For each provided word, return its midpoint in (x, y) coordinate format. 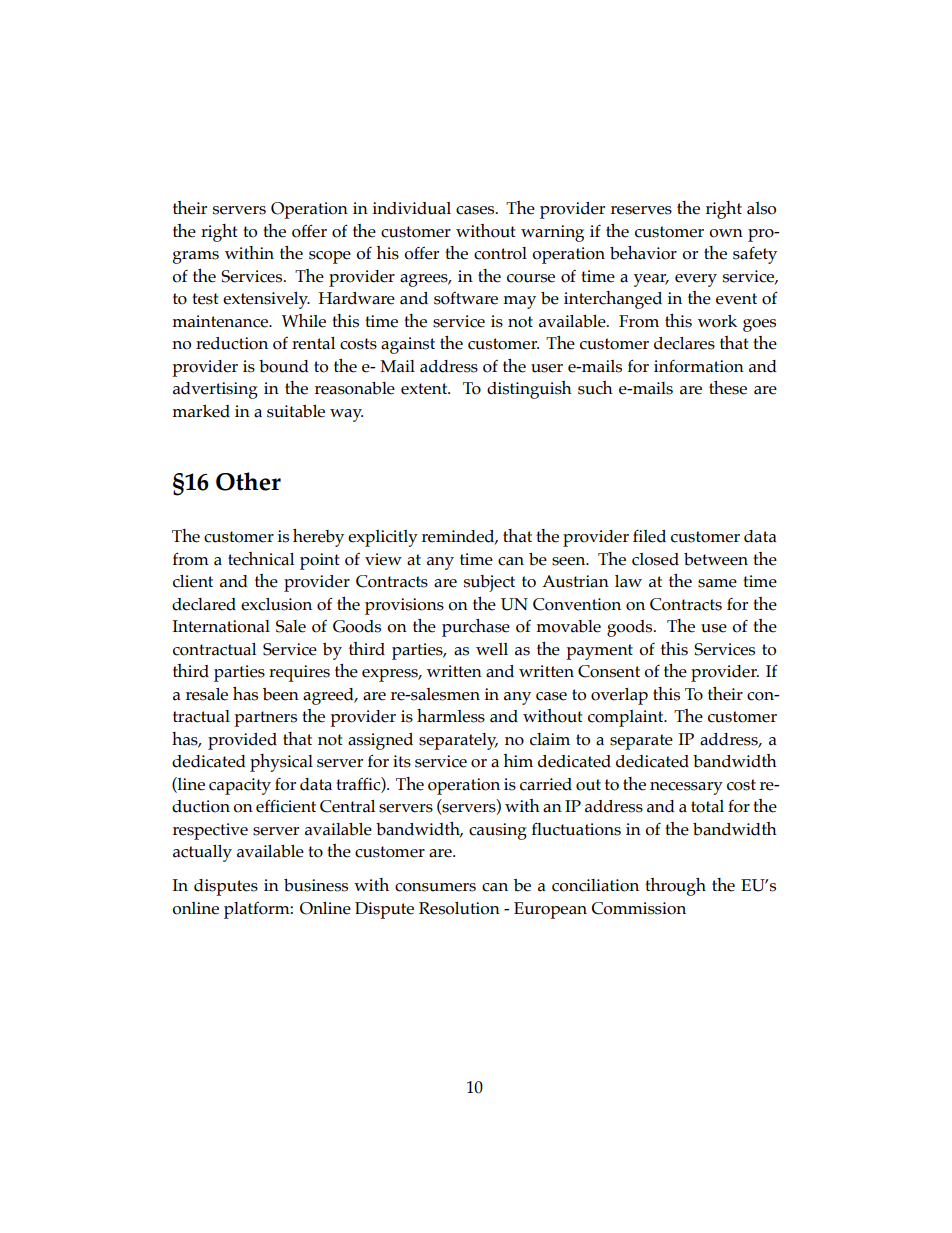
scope (330, 257)
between (716, 559)
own (726, 233)
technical (261, 559)
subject (489, 583)
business (316, 885)
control (500, 253)
